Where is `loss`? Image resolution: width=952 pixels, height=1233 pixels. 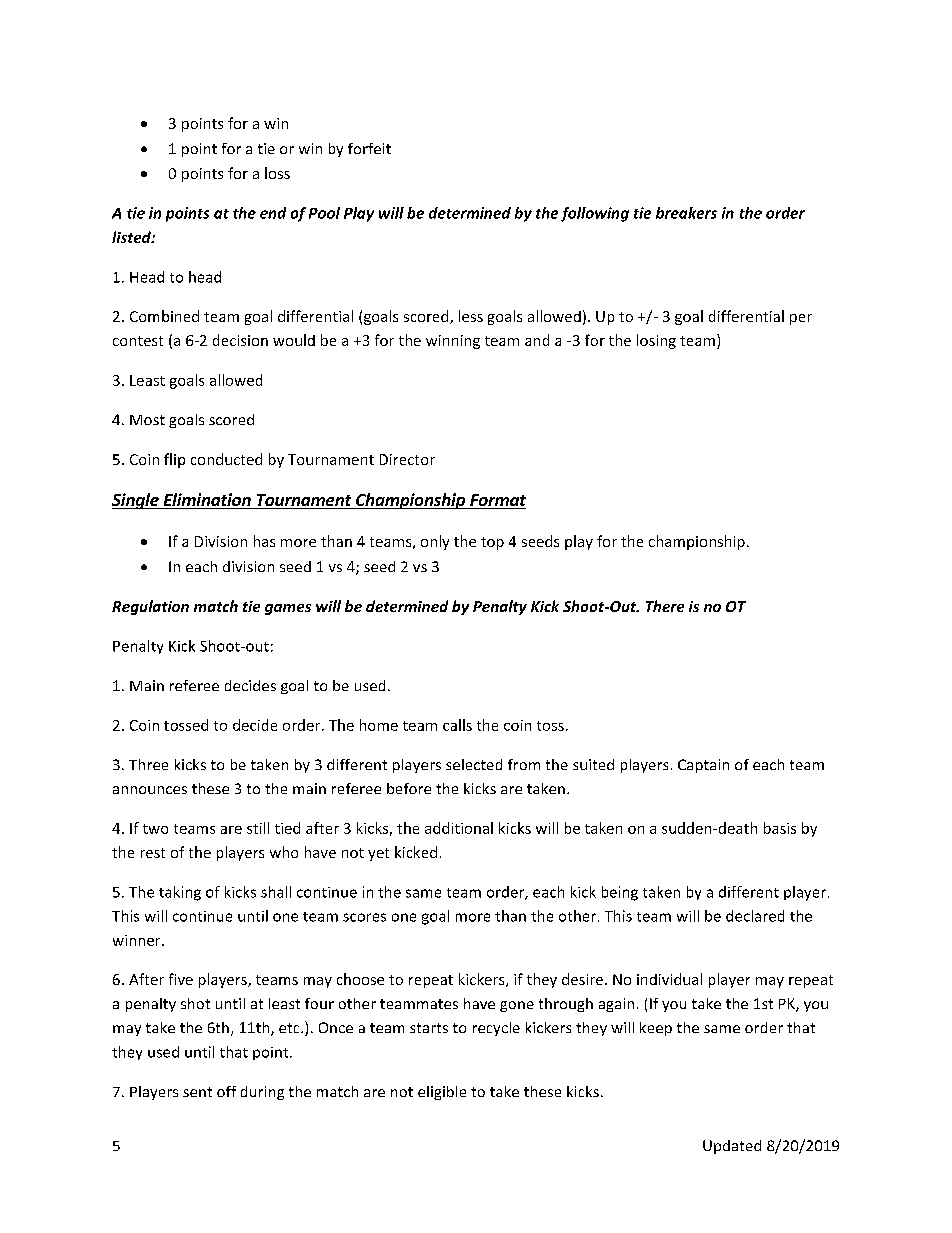 loss is located at coordinates (277, 173).
